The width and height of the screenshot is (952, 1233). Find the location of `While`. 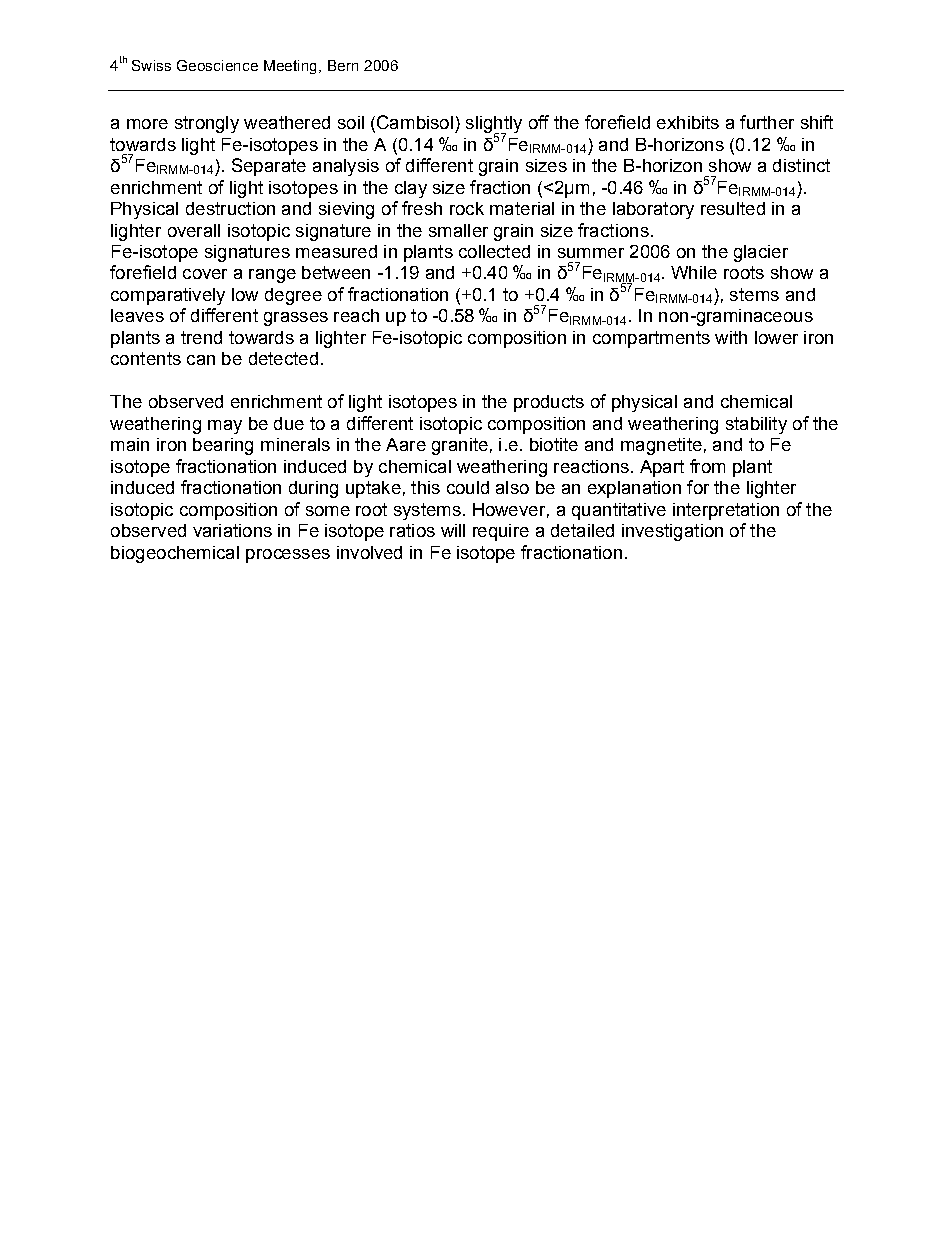

While is located at coordinates (694, 272).
